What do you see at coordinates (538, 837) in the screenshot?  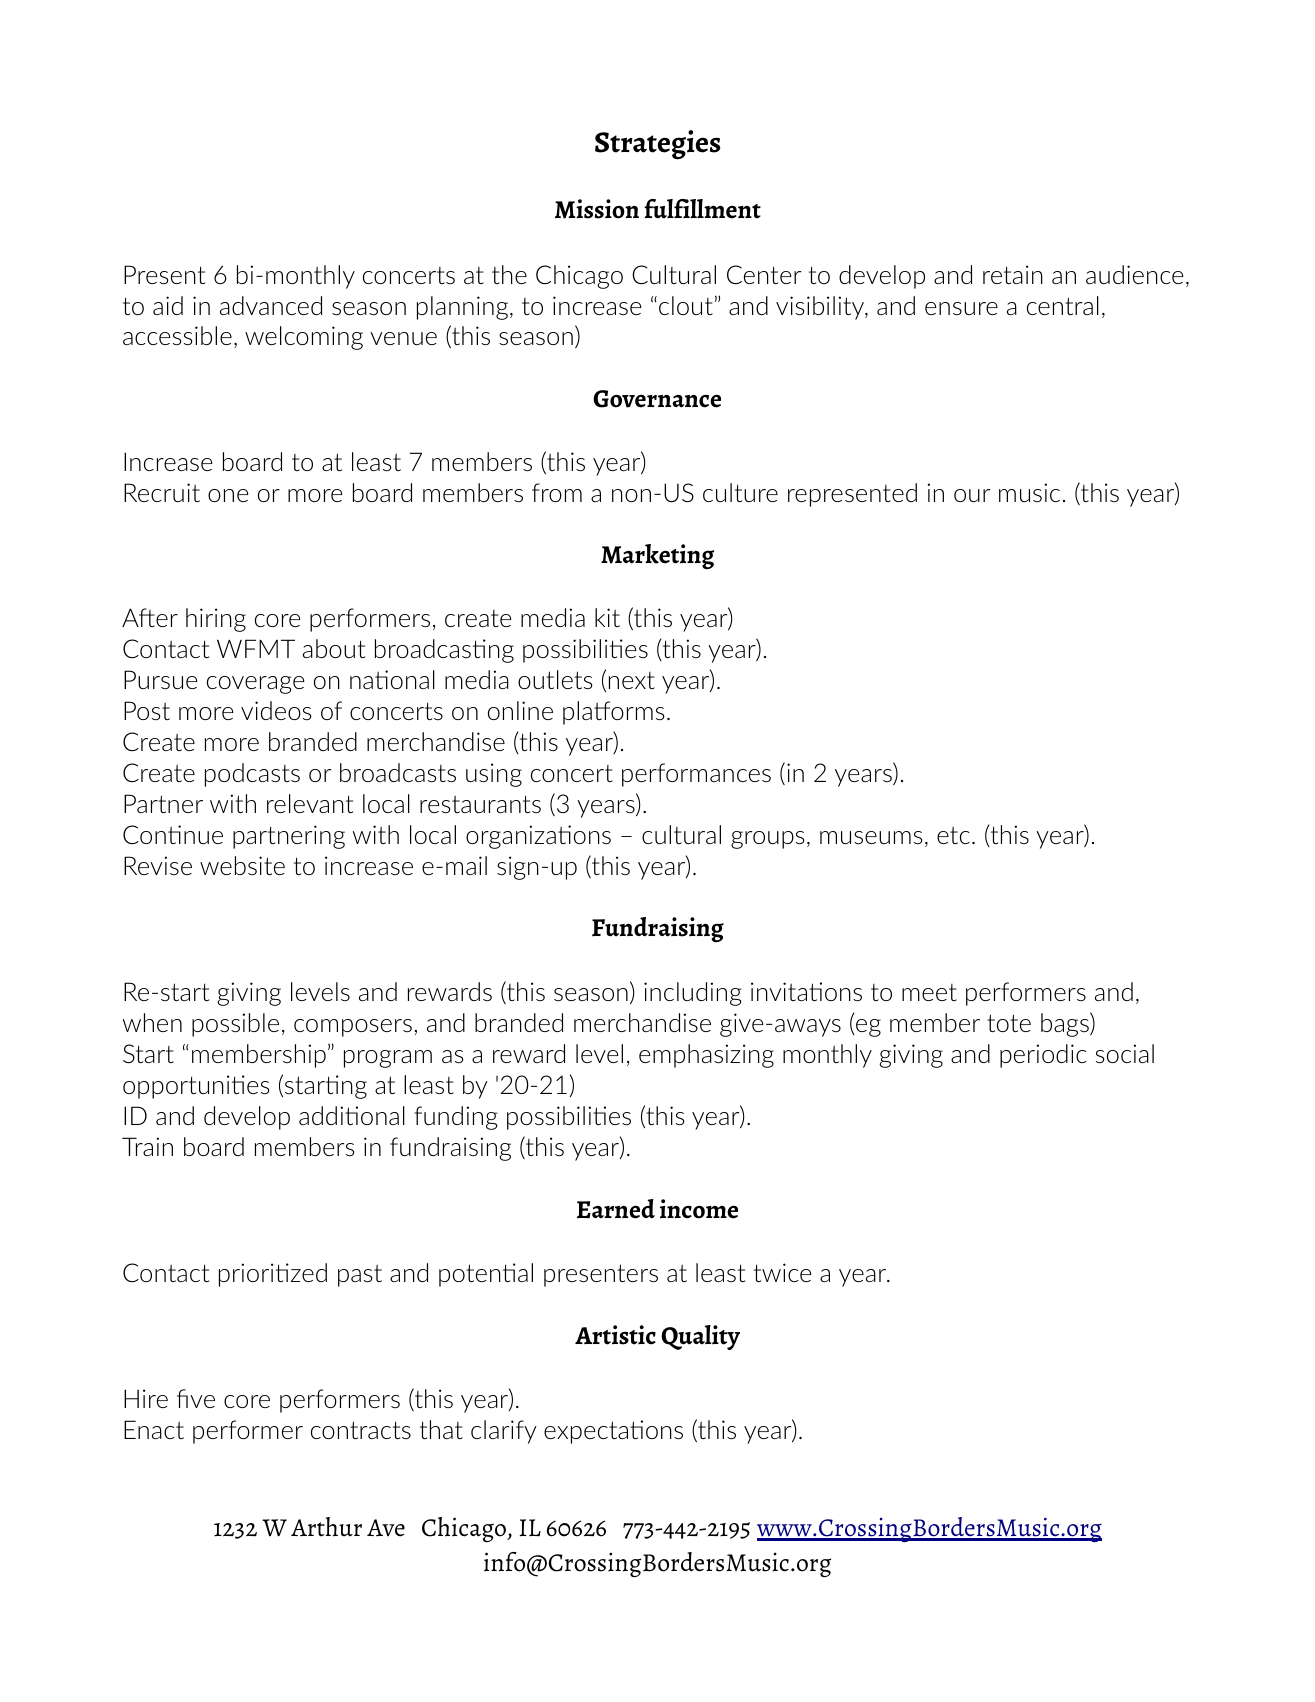 I see `organizations` at bounding box center [538, 837].
